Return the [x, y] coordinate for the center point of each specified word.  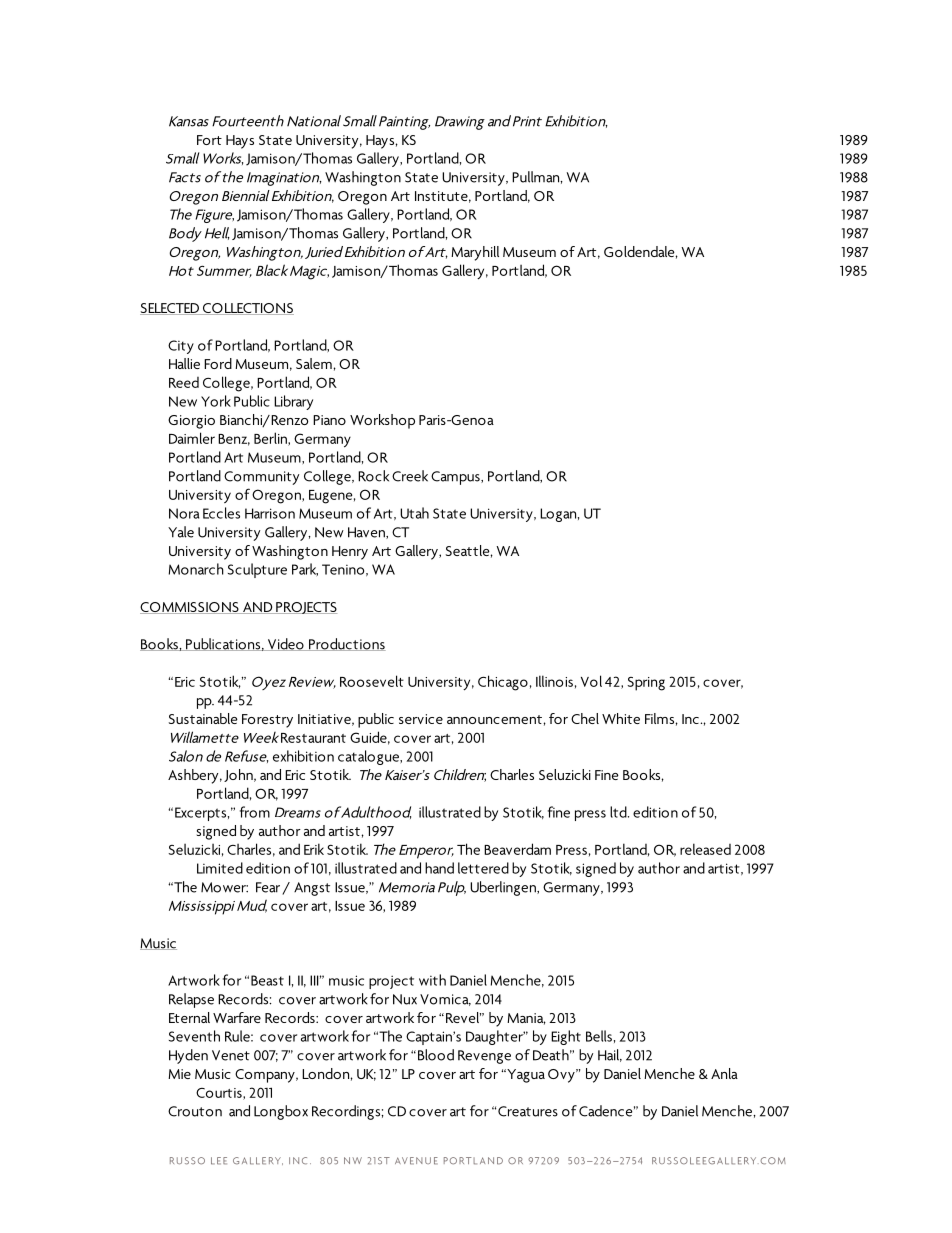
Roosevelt [372, 681]
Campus [456, 478]
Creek [410, 476]
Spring [646, 684]
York [216, 401]
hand [439, 868]
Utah [414, 513]
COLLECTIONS [247, 309]
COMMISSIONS [190, 608]
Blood [434, 1055]
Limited [220, 868]
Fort [209, 140]
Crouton [195, 1111]
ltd [619, 812]
